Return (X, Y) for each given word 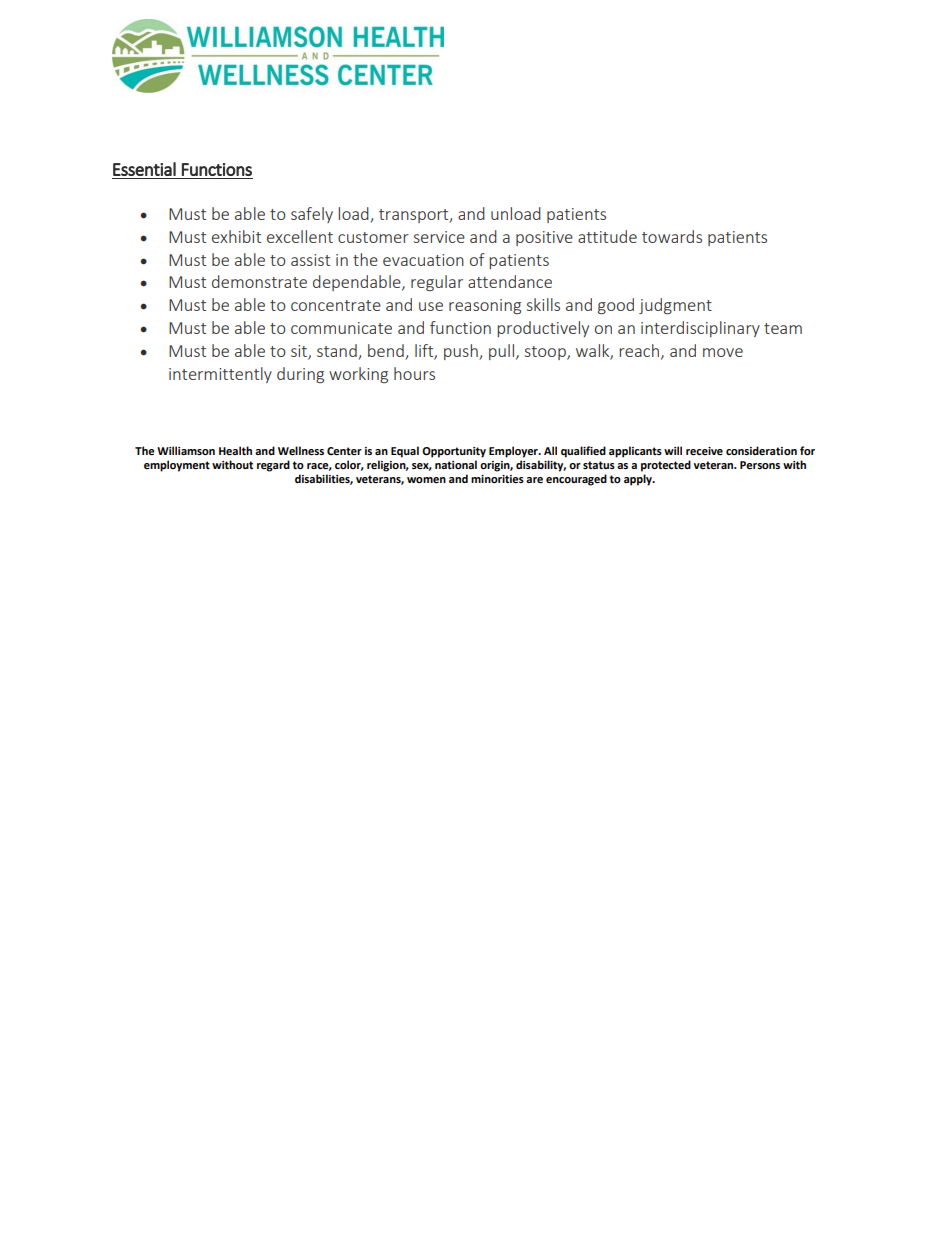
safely (312, 215)
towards (672, 236)
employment (177, 466)
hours (414, 373)
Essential (144, 169)
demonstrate (259, 281)
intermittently (220, 375)
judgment (675, 306)
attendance (510, 281)
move (723, 352)
